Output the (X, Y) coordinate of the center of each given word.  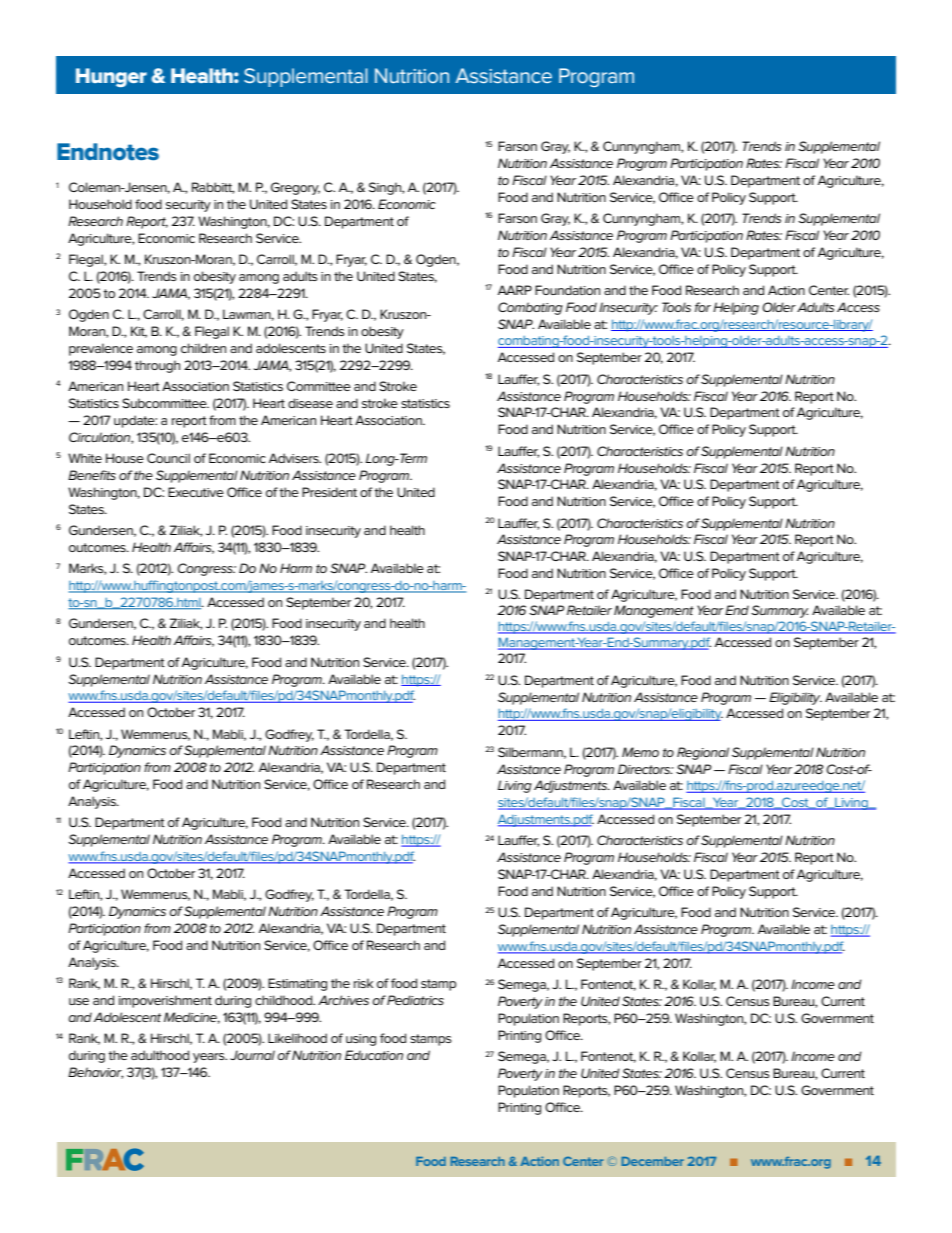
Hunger (111, 77)
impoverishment (165, 1001)
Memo (640, 752)
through (157, 366)
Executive (196, 492)
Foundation (567, 290)
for (703, 307)
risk (363, 983)
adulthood (160, 1055)
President (329, 492)
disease (310, 403)
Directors (645, 769)
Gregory (295, 188)
